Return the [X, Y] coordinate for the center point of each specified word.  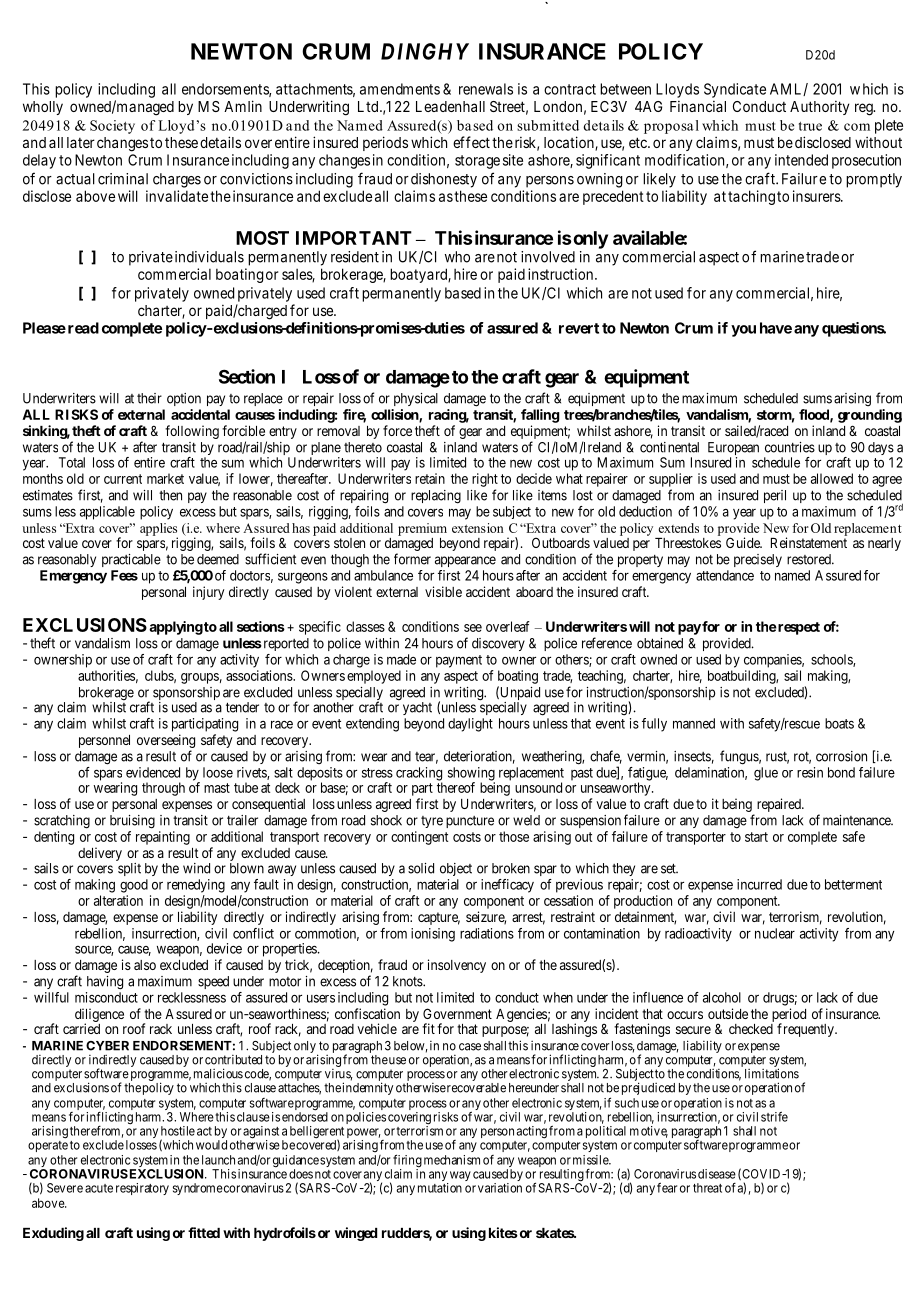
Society [112, 127]
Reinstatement [809, 542]
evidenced [153, 772]
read [82, 328]
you [743, 331]
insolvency [457, 966]
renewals [486, 89]
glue [766, 774]
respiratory [142, 1189]
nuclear [775, 933]
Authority [819, 108]
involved [548, 257]
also [145, 965]
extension [478, 528]
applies [159, 530]
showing [471, 775]
